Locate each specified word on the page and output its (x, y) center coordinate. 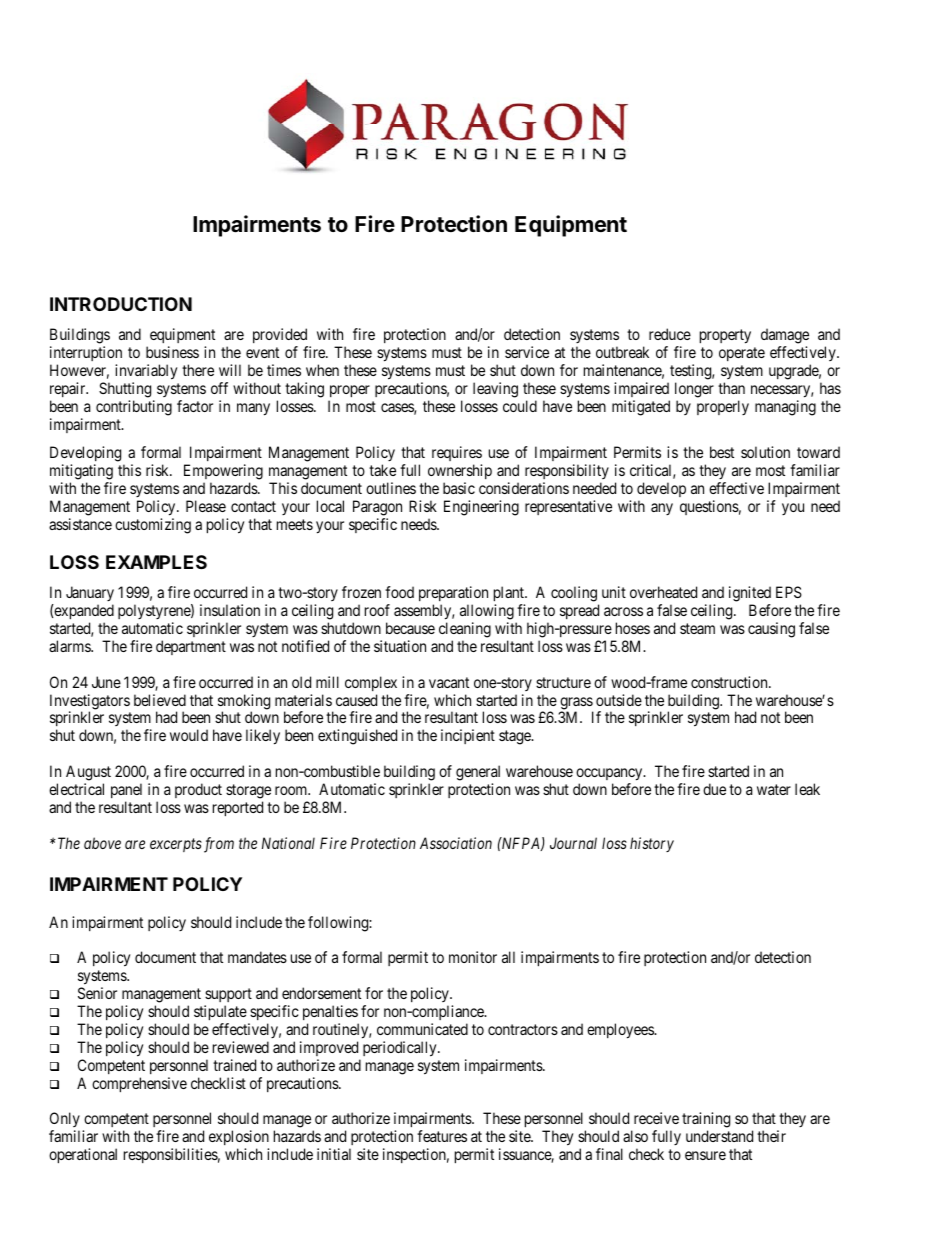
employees (621, 1031)
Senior (97, 993)
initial (334, 1154)
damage (785, 337)
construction (730, 682)
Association (456, 843)
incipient (468, 736)
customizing (153, 526)
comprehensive (139, 1084)
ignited (750, 594)
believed (160, 700)
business (172, 352)
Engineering (481, 508)
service (527, 352)
